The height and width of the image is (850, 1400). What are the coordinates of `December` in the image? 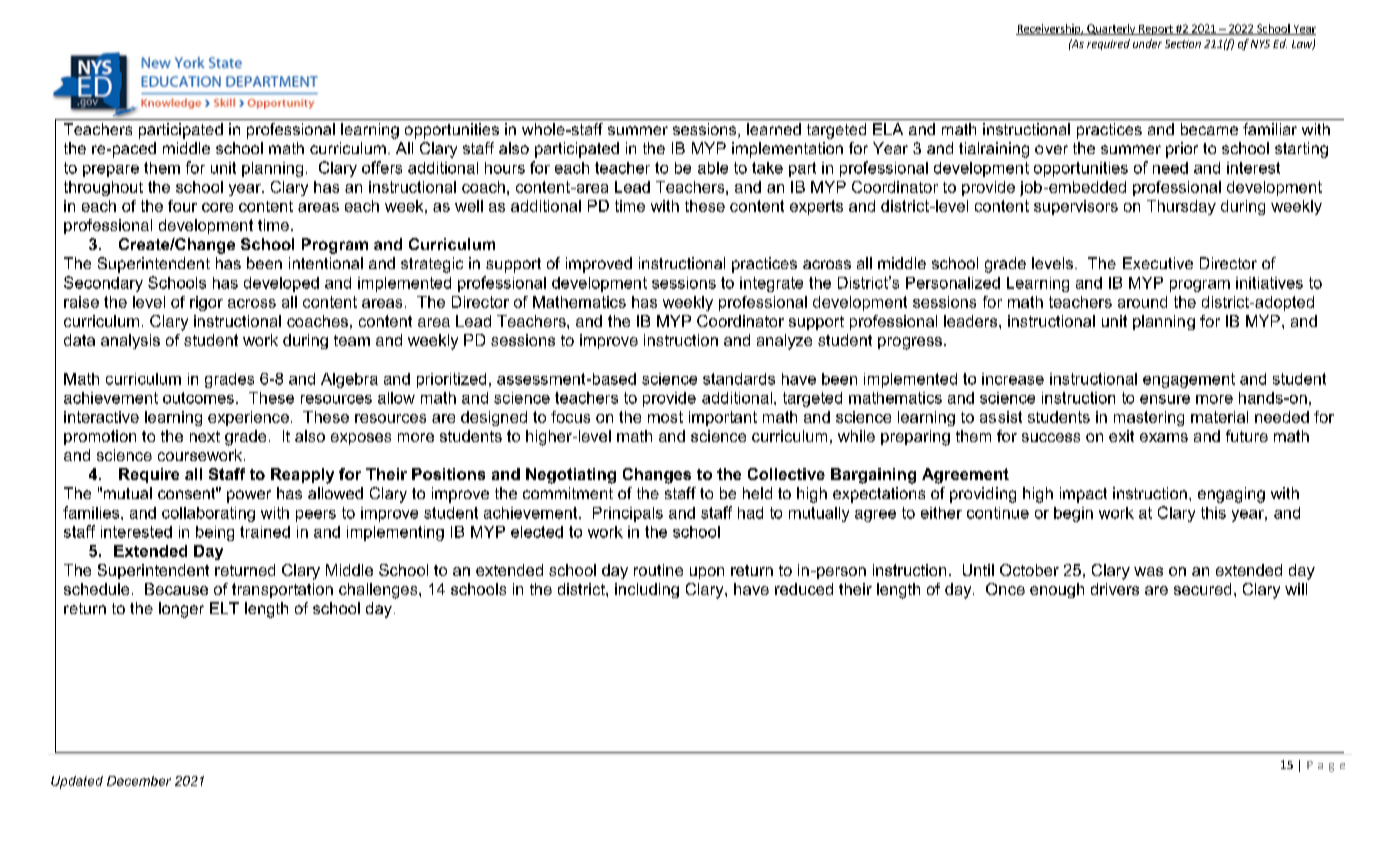 It's located at (139, 781).
